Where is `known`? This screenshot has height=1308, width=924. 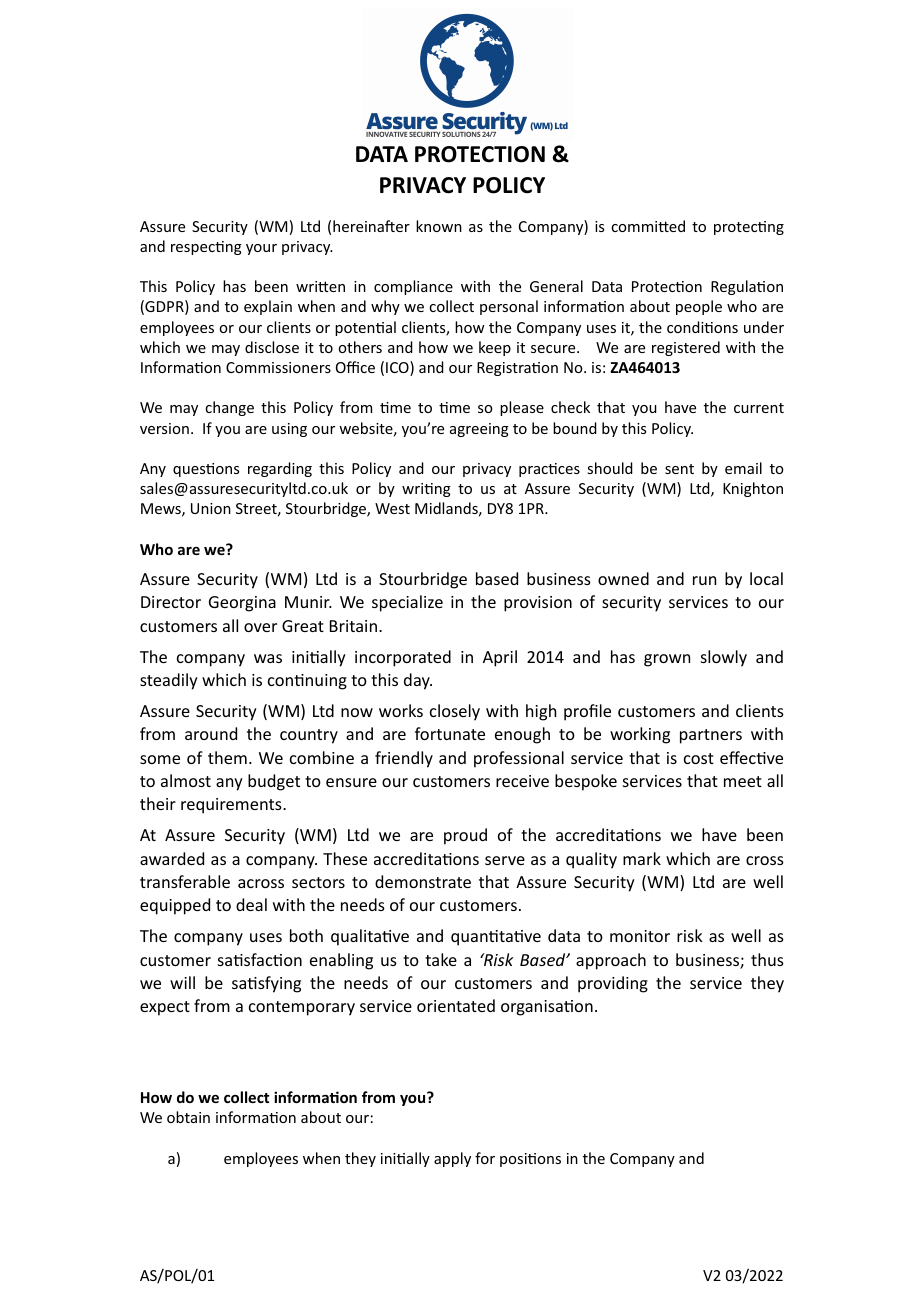
known is located at coordinates (439, 226).
